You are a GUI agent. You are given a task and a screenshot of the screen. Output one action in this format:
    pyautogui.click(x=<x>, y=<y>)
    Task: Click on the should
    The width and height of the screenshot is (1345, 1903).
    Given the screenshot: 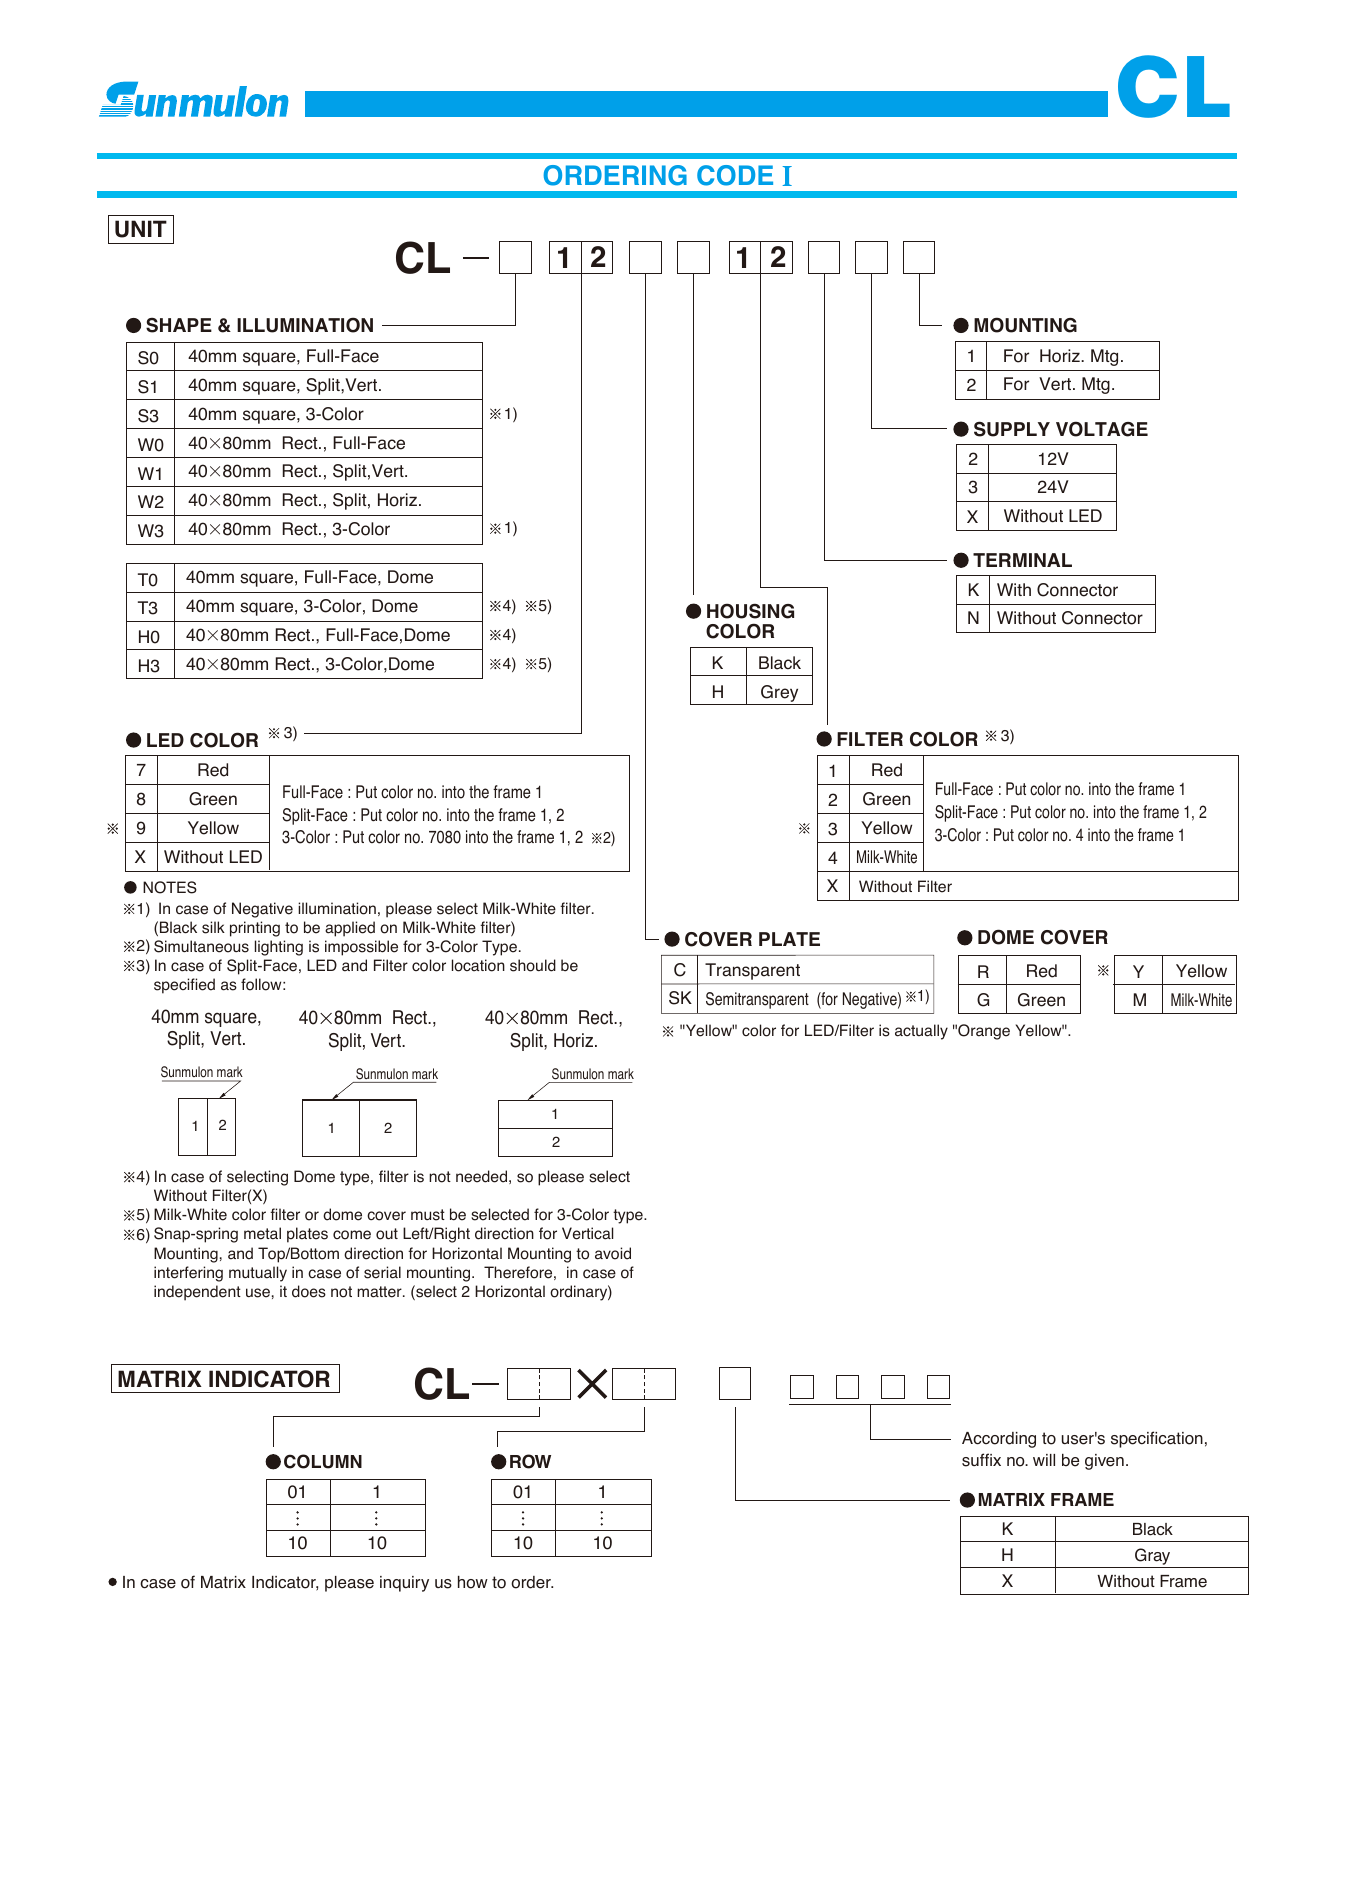 What is the action you would take?
    pyautogui.click(x=533, y=965)
